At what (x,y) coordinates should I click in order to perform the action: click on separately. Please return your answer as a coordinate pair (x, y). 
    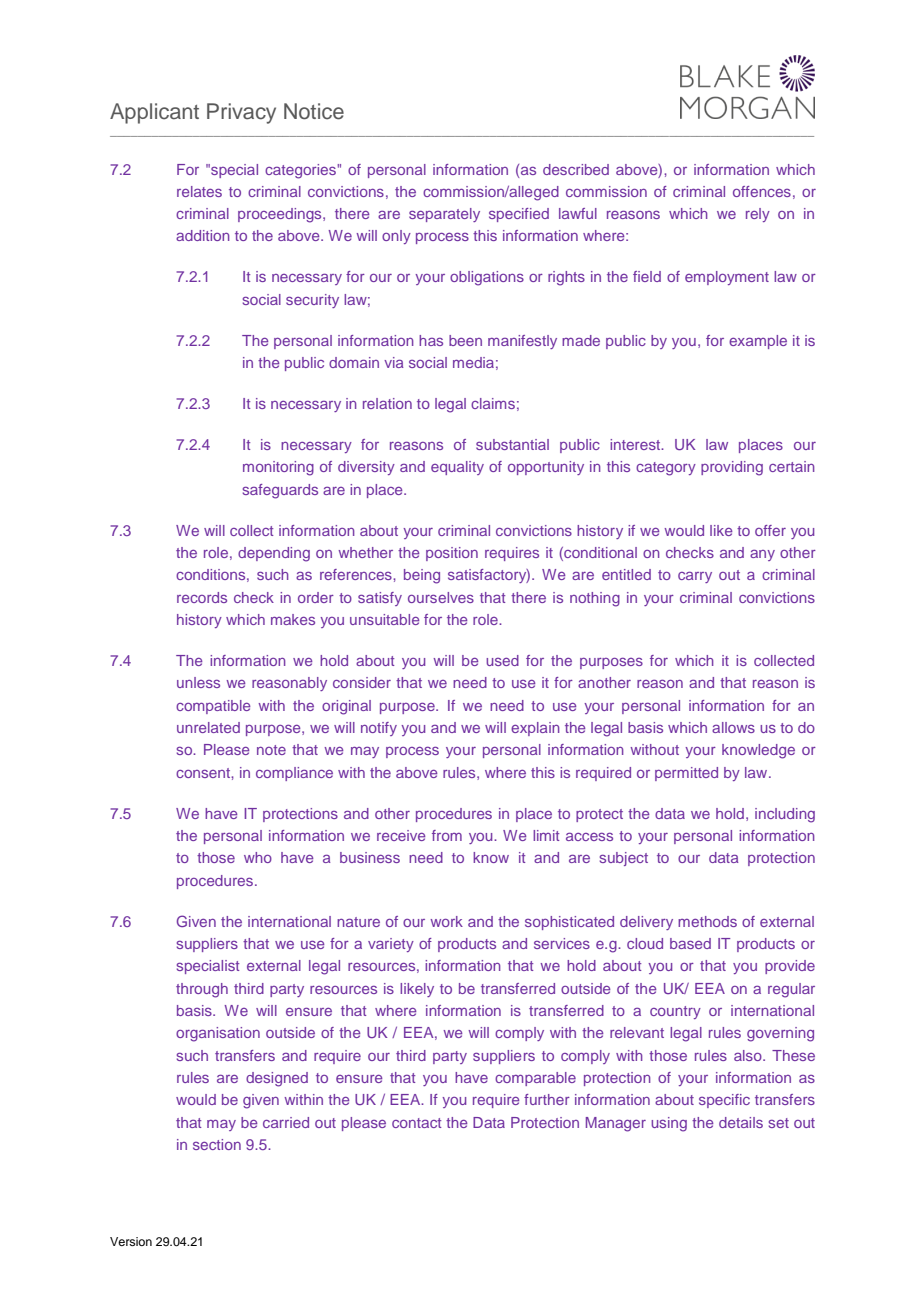
    Looking at the image, I should click on (444, 215).
